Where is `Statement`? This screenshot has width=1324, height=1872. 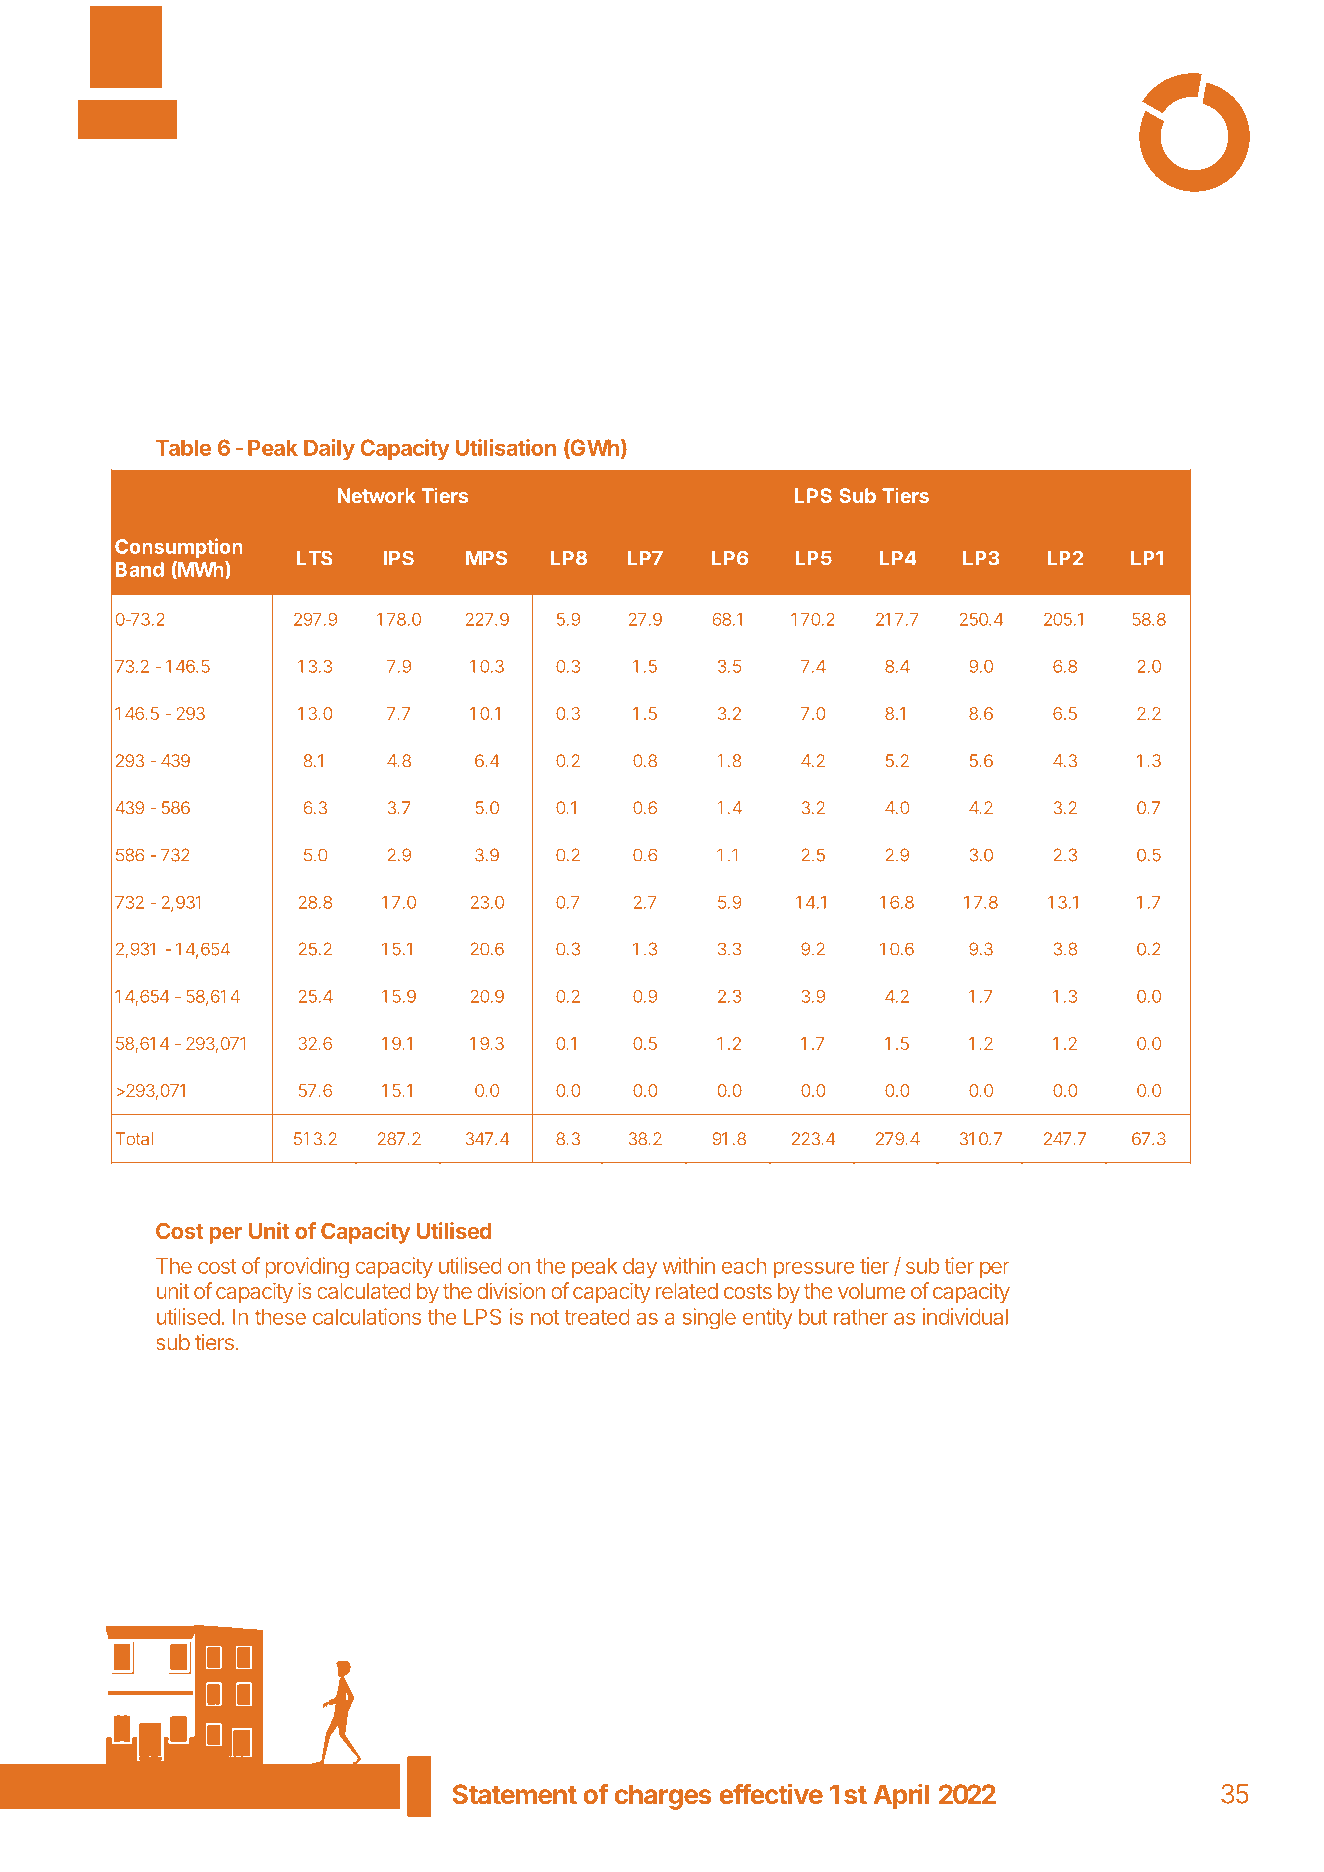 Statement is located at coordinates (515, 1794).
